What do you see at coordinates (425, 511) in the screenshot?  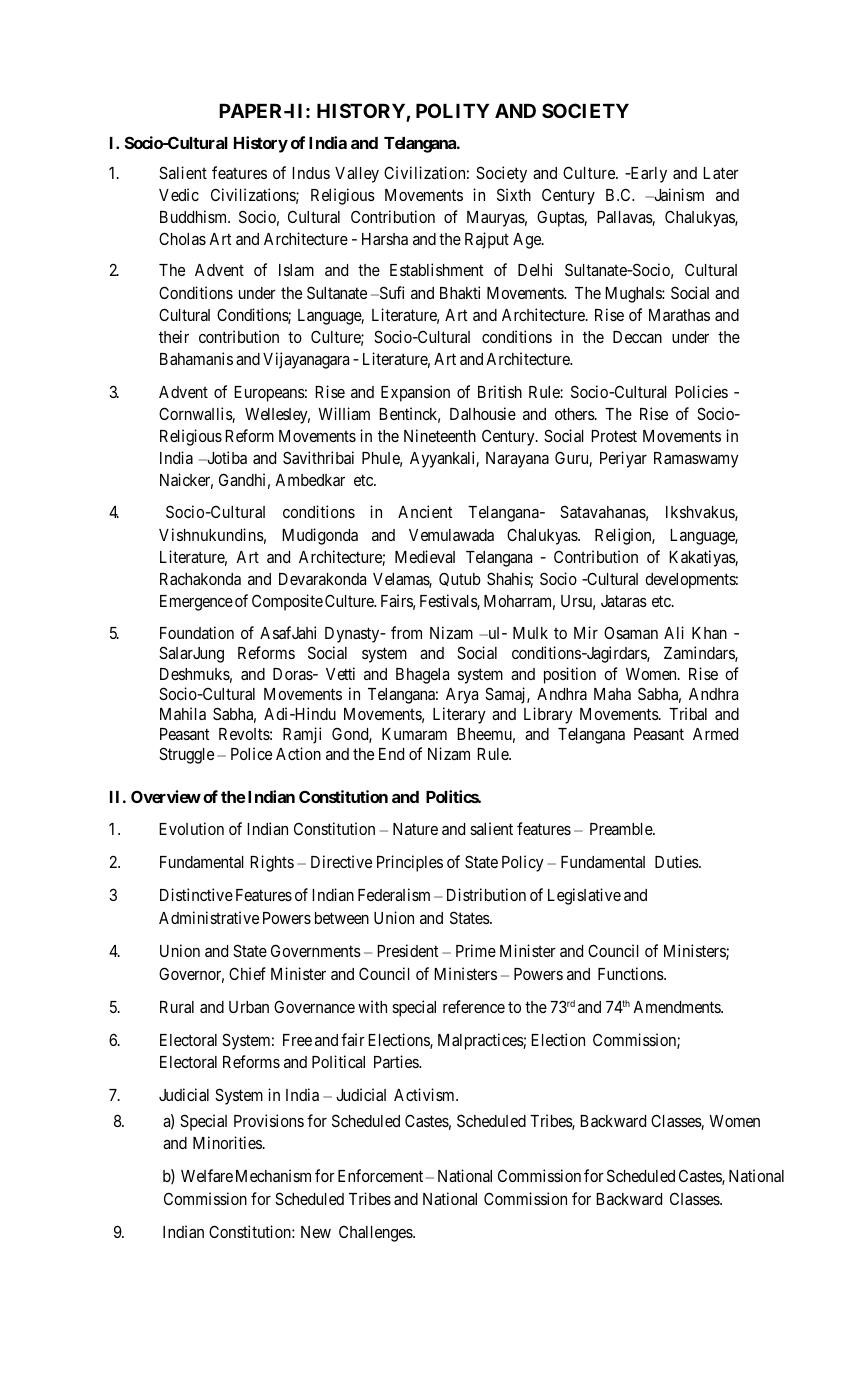 I see `Ancient` at bounding box center [425, 511].
